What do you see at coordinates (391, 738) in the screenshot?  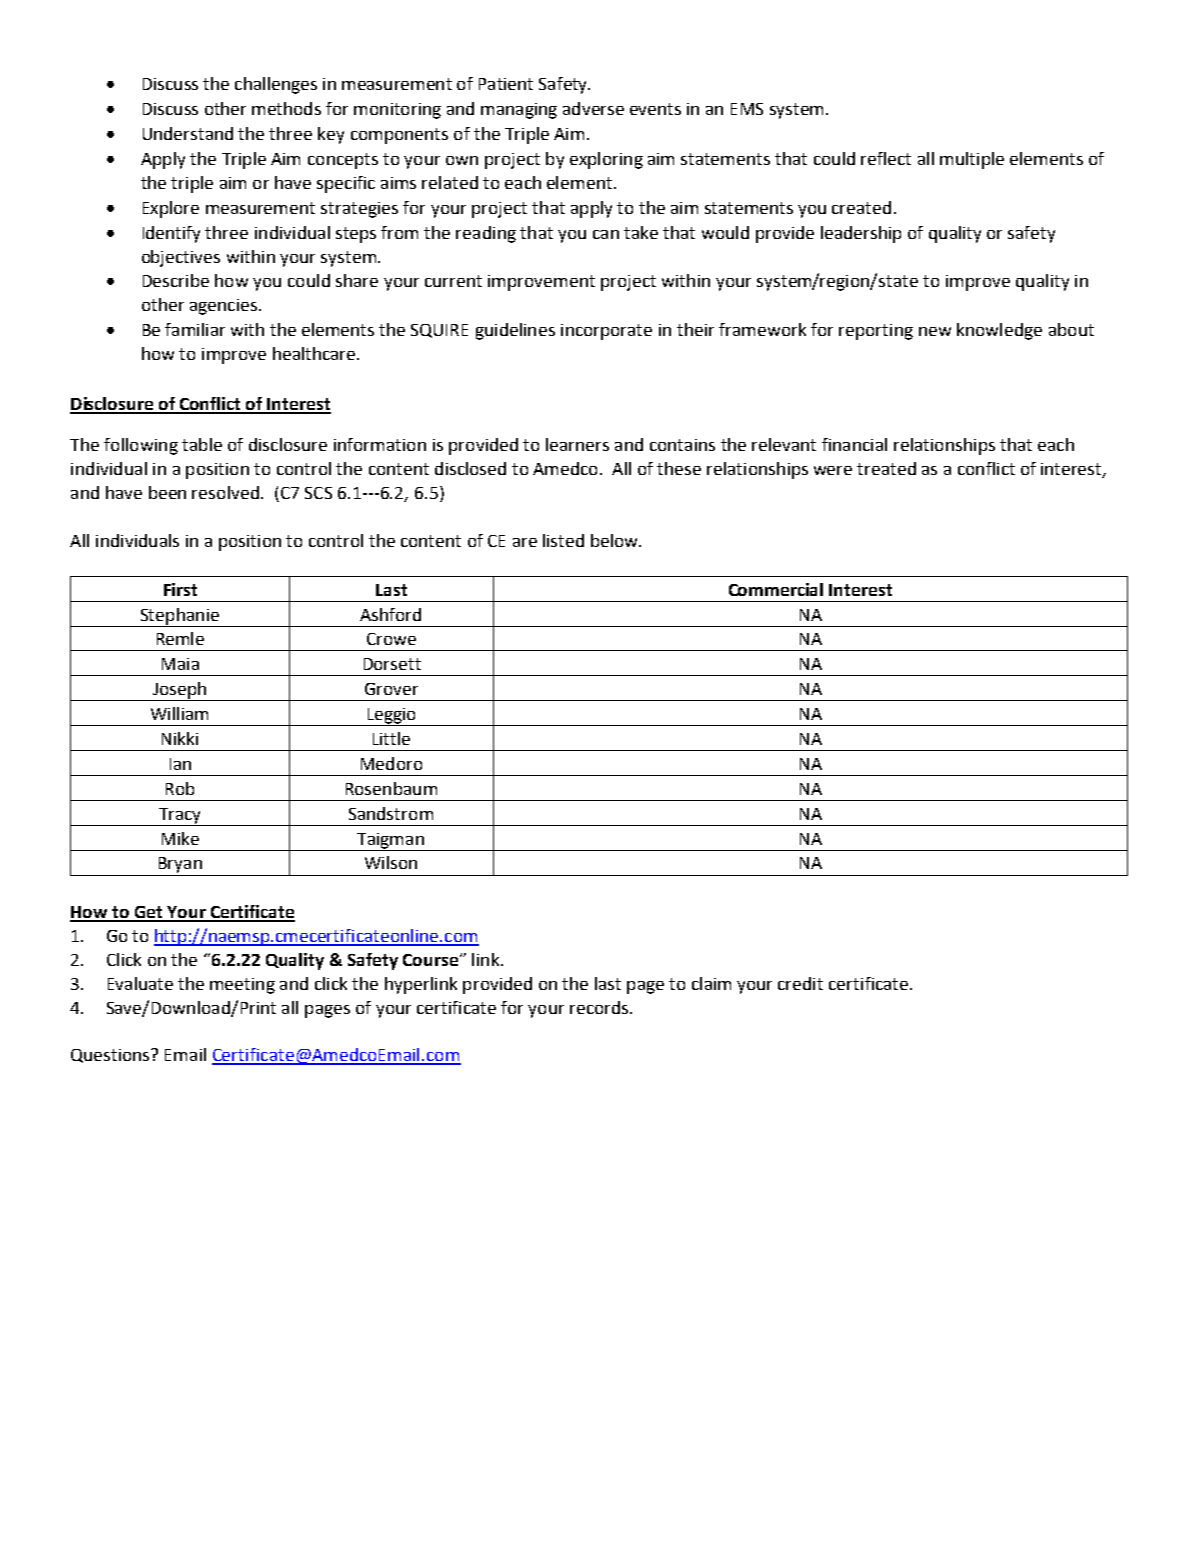 I see `Little` at bounding box center [391, 738].
